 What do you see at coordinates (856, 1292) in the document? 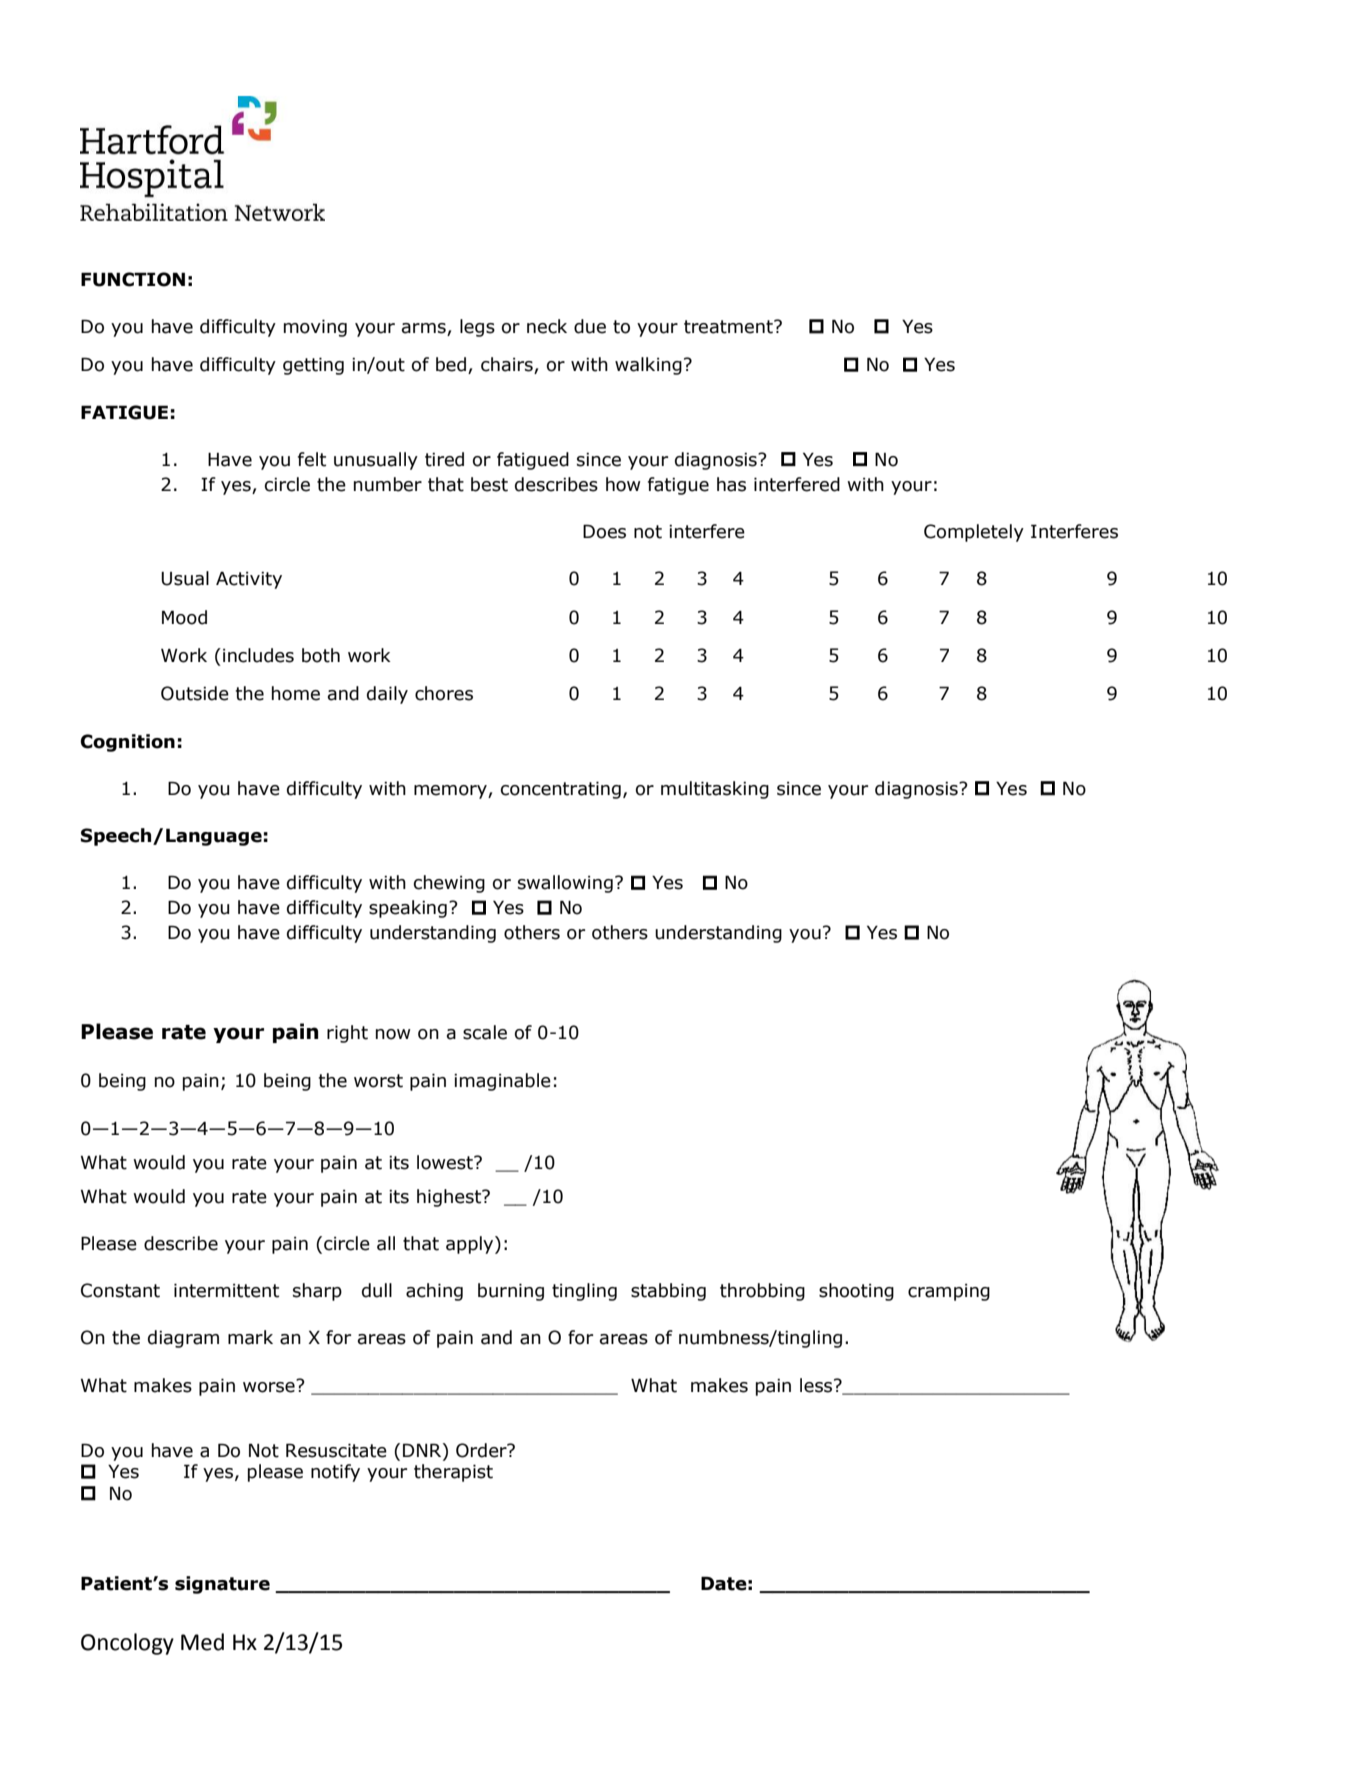
I see `shooting` at bounding box center [856, 1292].
